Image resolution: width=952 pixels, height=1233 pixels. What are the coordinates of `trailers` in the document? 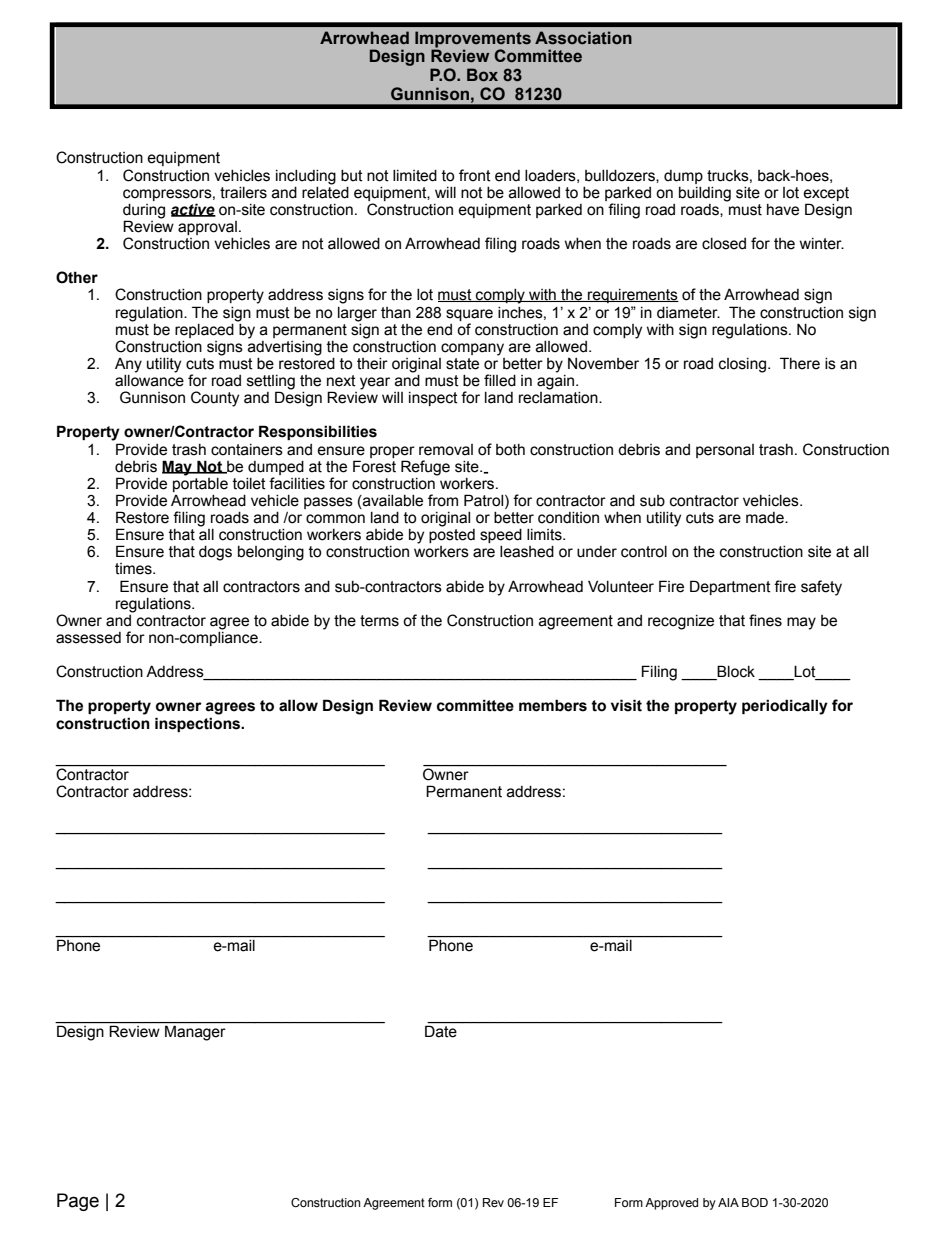 It's located at (243, 193).
